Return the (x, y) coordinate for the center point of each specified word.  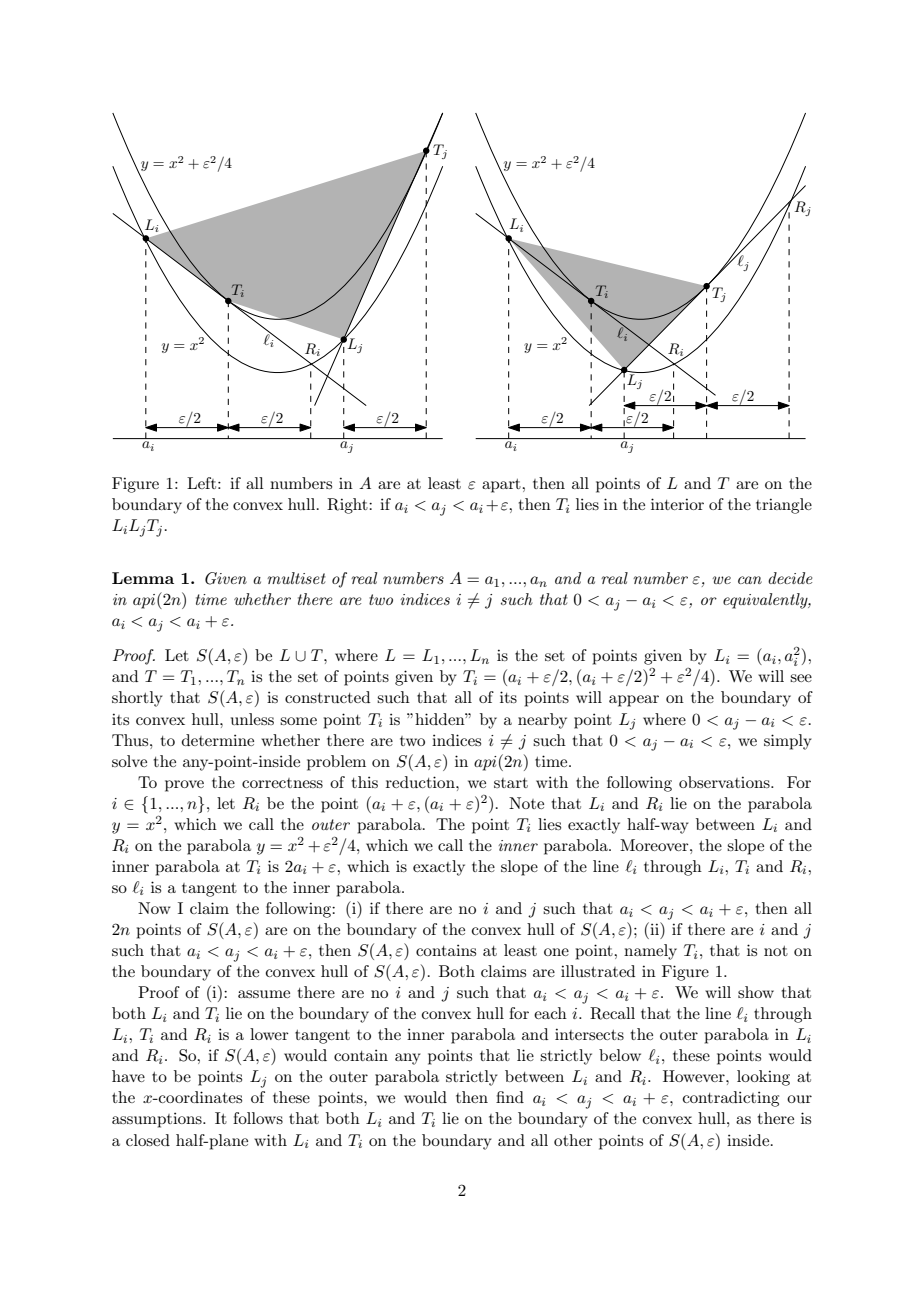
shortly (137, 699)
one (556, 952)
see (801, 678)
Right (348, 506)
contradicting (731, 1099)
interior (677, 504)
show (756, 992)
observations (725, 782)
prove (184, 786)
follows (258, 1118)
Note (526, 803)
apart (502, 486)
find (510, 1097)
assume (264, 994)
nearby (542, 721)
